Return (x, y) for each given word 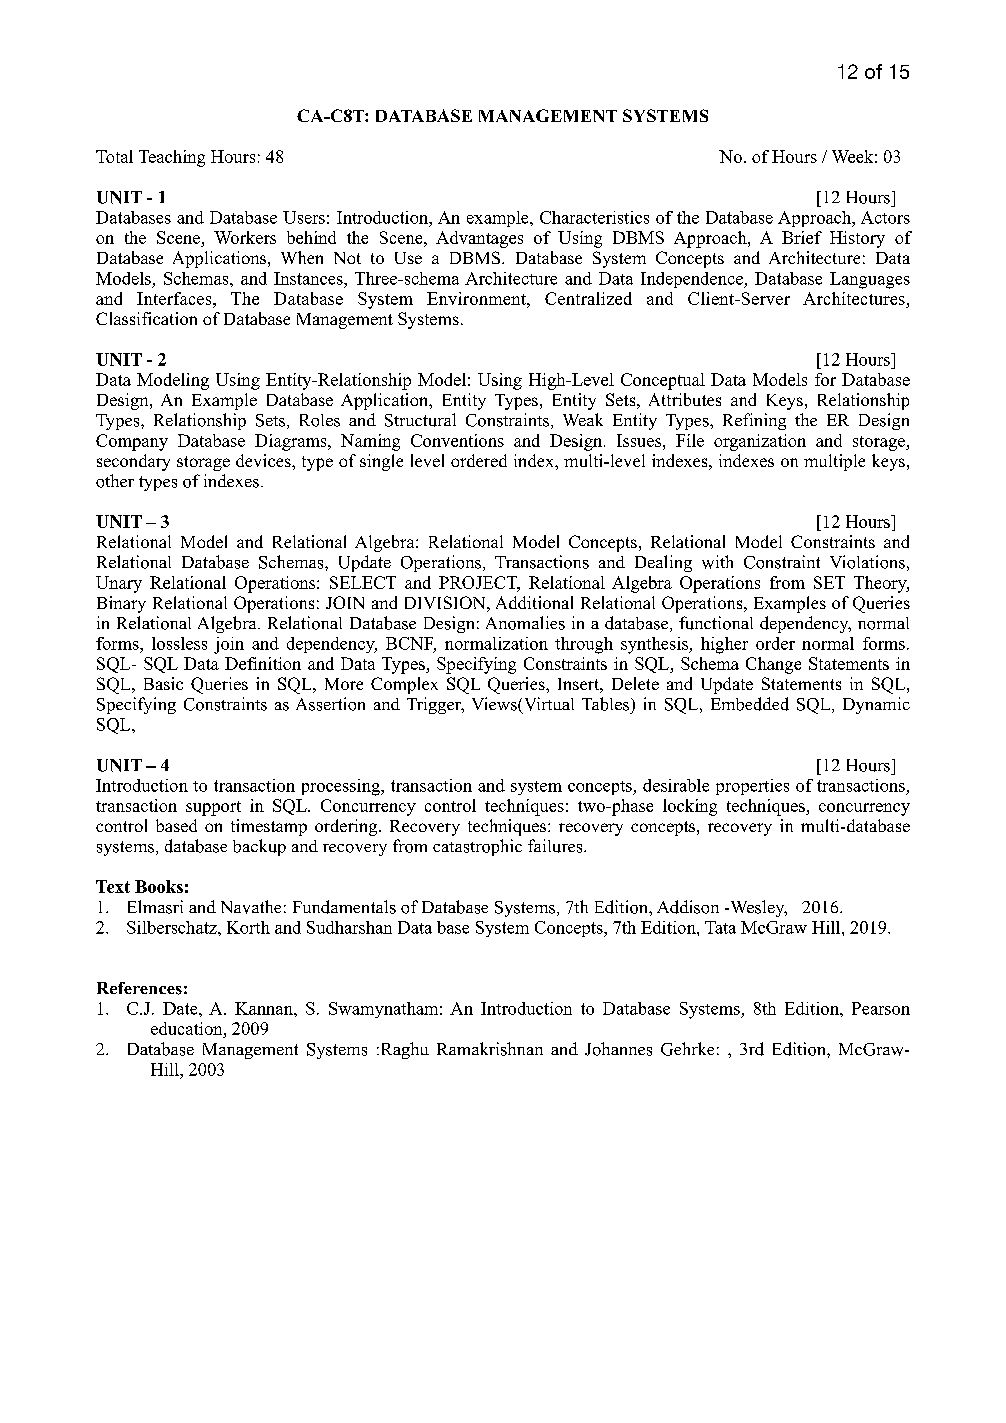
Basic (163, 683)
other (115, 481)
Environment (477, 298)
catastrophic (477, 847)
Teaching (172, 158)
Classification (146, 318)
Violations (867, 562)
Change (773, 665)
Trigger (435, 705)
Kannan (265, 1008)
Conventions (457, 440)
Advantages (479, 239)
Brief (802, 237)
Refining (754, 421)
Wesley (757, 908)
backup (259, 847)
